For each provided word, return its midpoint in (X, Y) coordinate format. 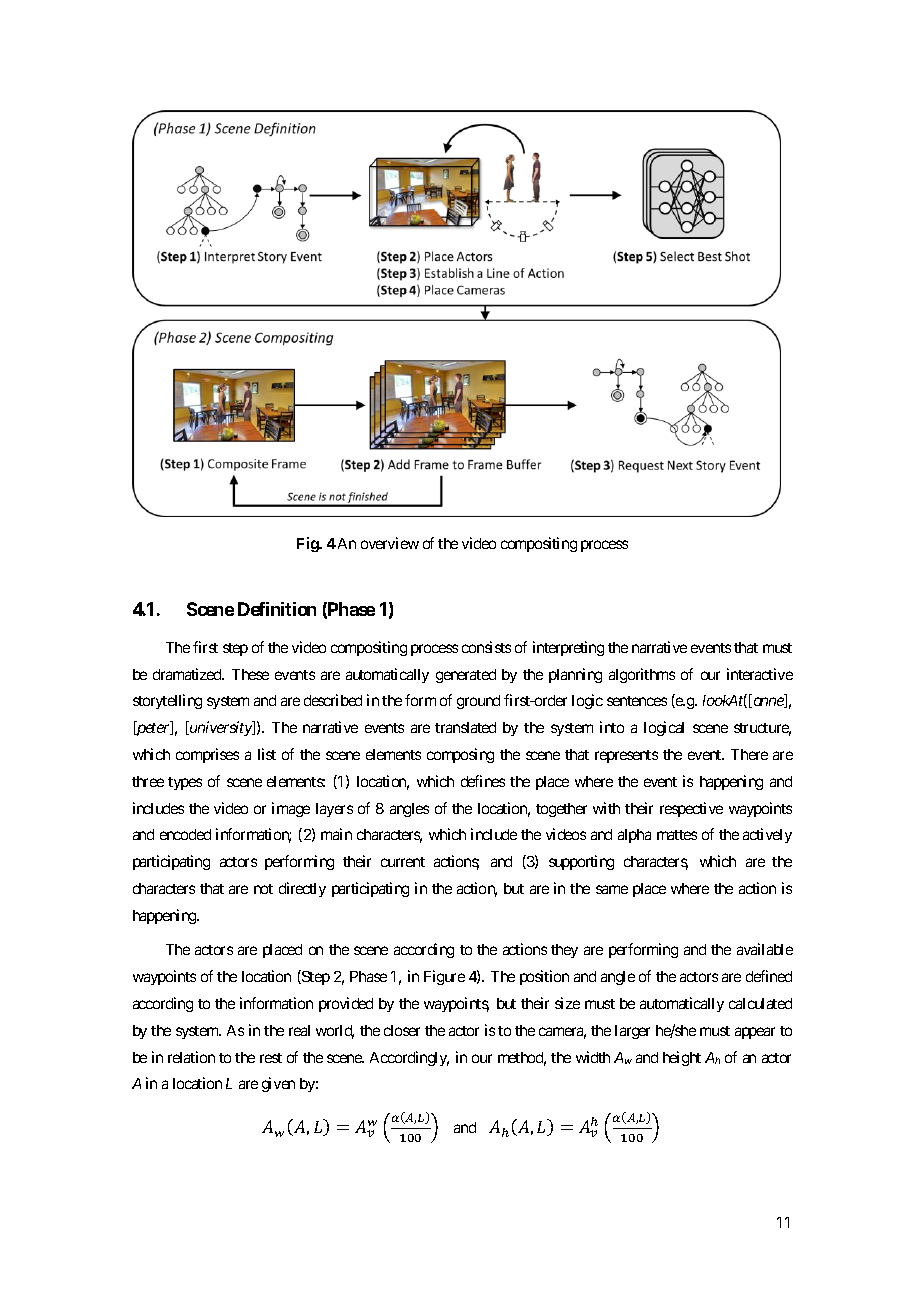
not (263, 889)
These (250, 674)
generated (466, 676)
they (564, 951)
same (612, 889)
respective (691, 809)
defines (483, 781)
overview (390, 543)
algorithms (642, 675)
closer (402, 1030)
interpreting (568, 648)
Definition (277, 609)
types (185, 783)
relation (191, 1057)
